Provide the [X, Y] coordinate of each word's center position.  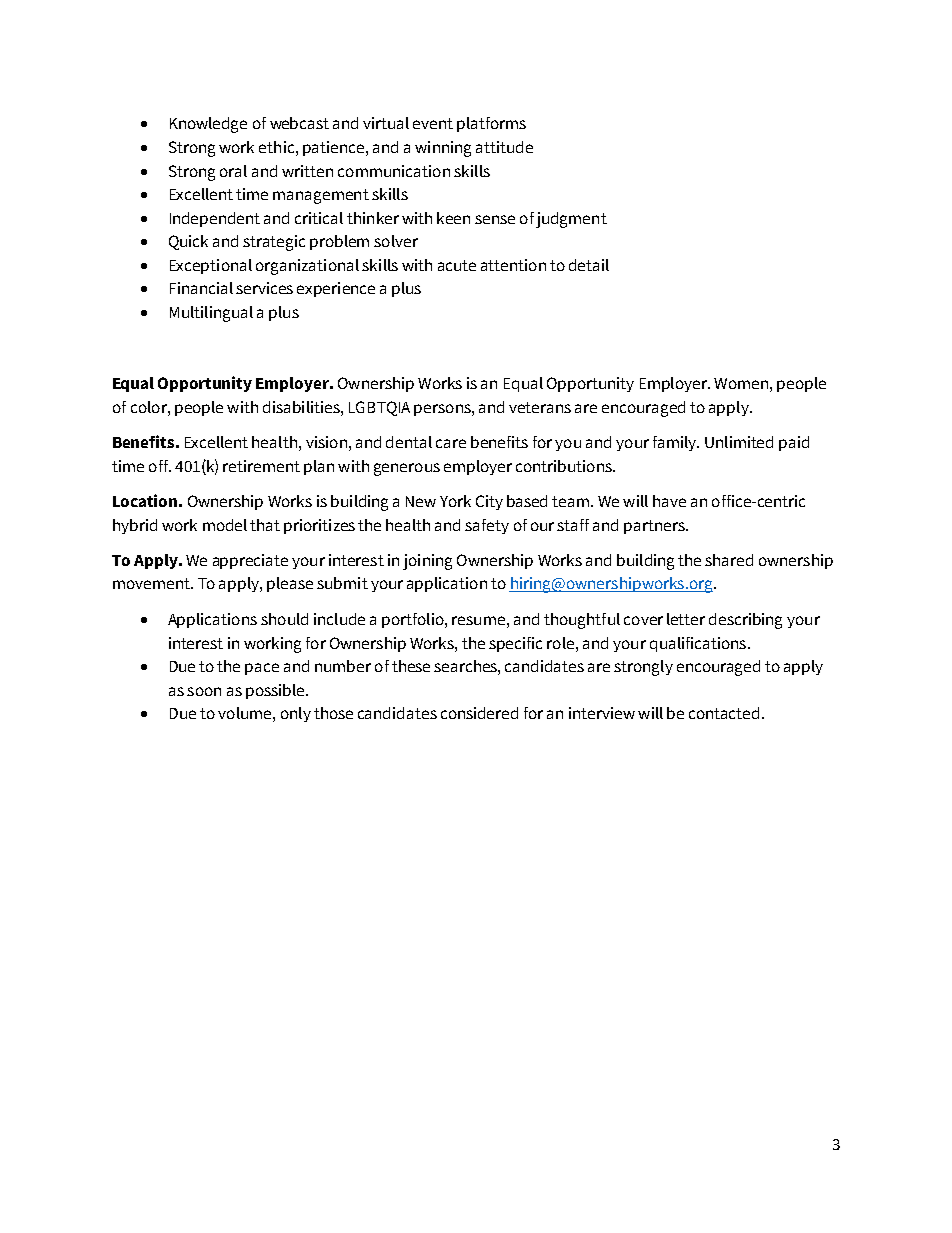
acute [457, 265]
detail [589, 265]
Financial [201, 288]
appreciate [250, 561]
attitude [504, 147]
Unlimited [739, 442]
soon [204, 691]
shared [729, 560]
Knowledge [208, 125]
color [150, 407]
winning [443, 149]
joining [427, 562]
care [451, 443]
